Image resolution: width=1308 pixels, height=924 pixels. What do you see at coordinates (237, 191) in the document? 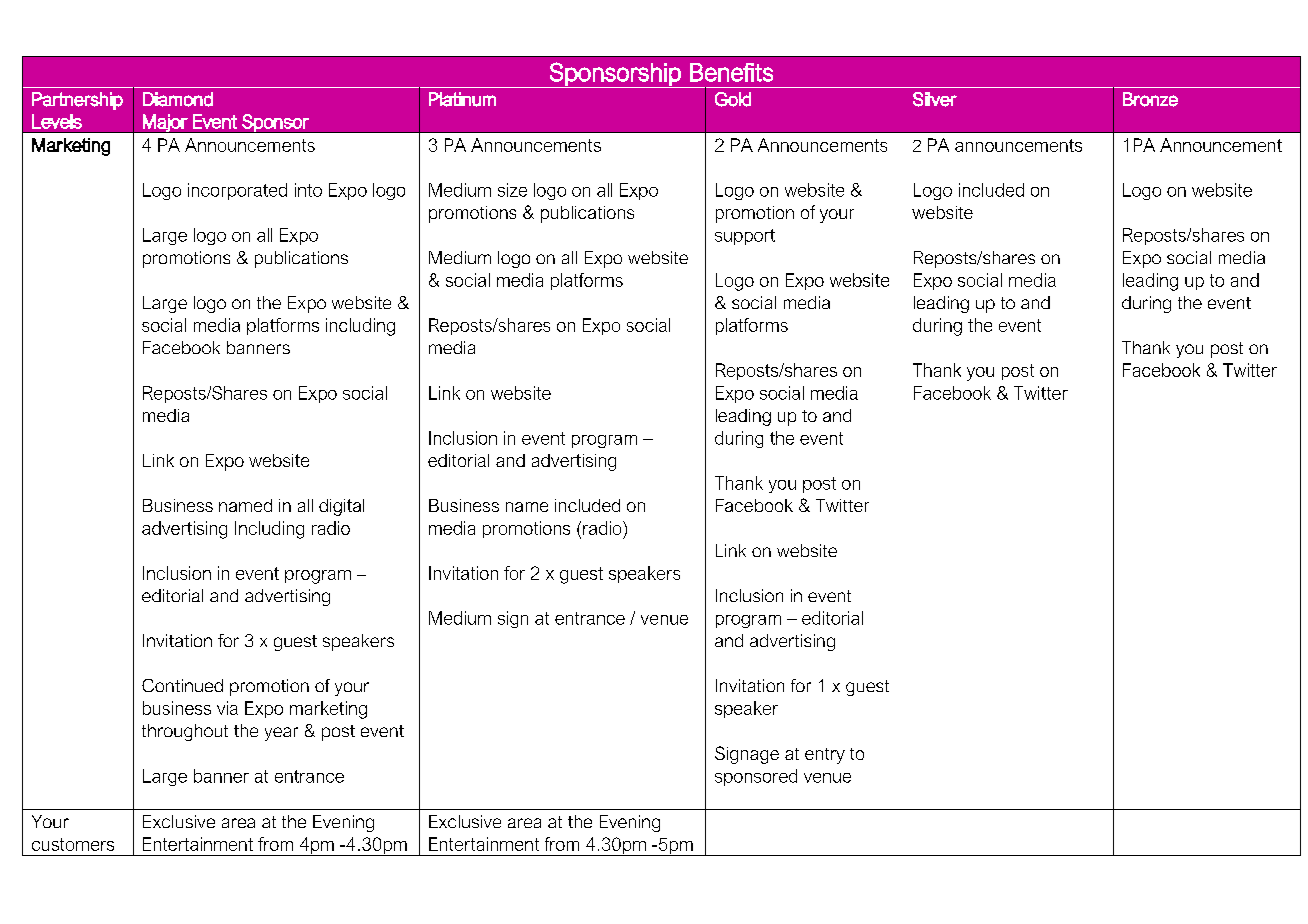
I see `incorporated` at bounding box center [237, 191].
